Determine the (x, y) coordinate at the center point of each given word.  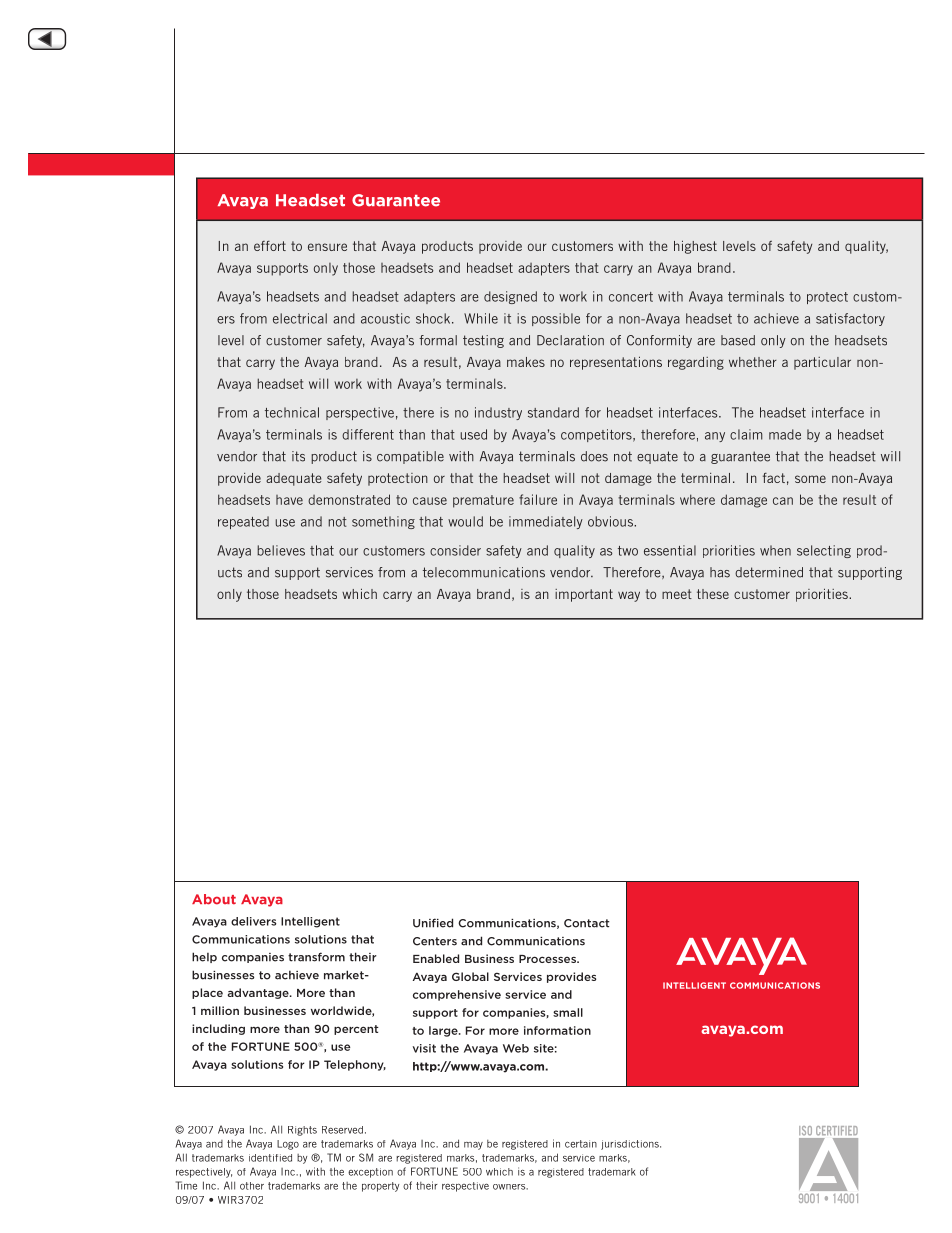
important (584, 595)
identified (270, 1158)
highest (695, 247)
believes (281, 550)
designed (510, 297)
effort (270, 246)
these (713, 594)
